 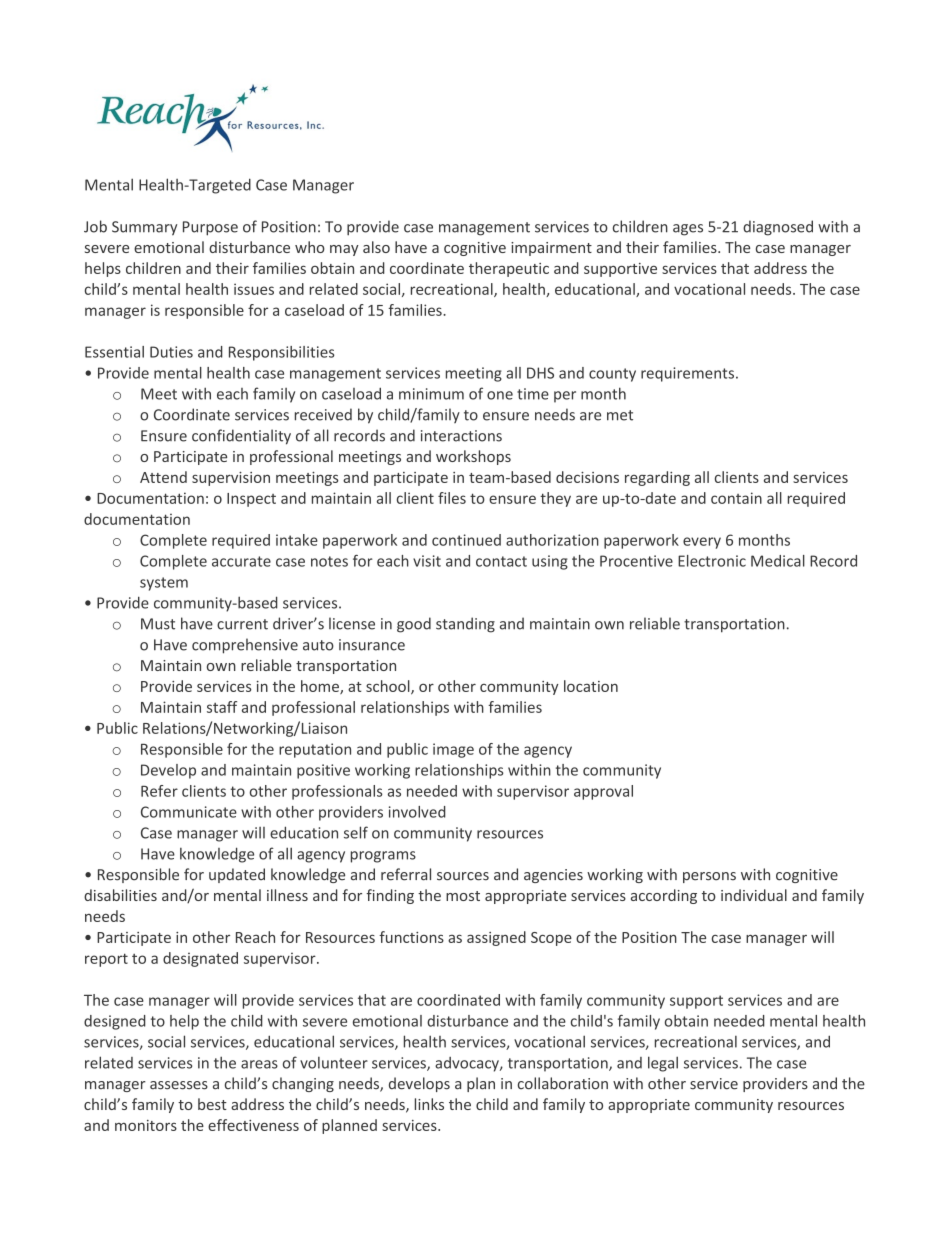 I want to click on staff, so click(x=222, y=707).
